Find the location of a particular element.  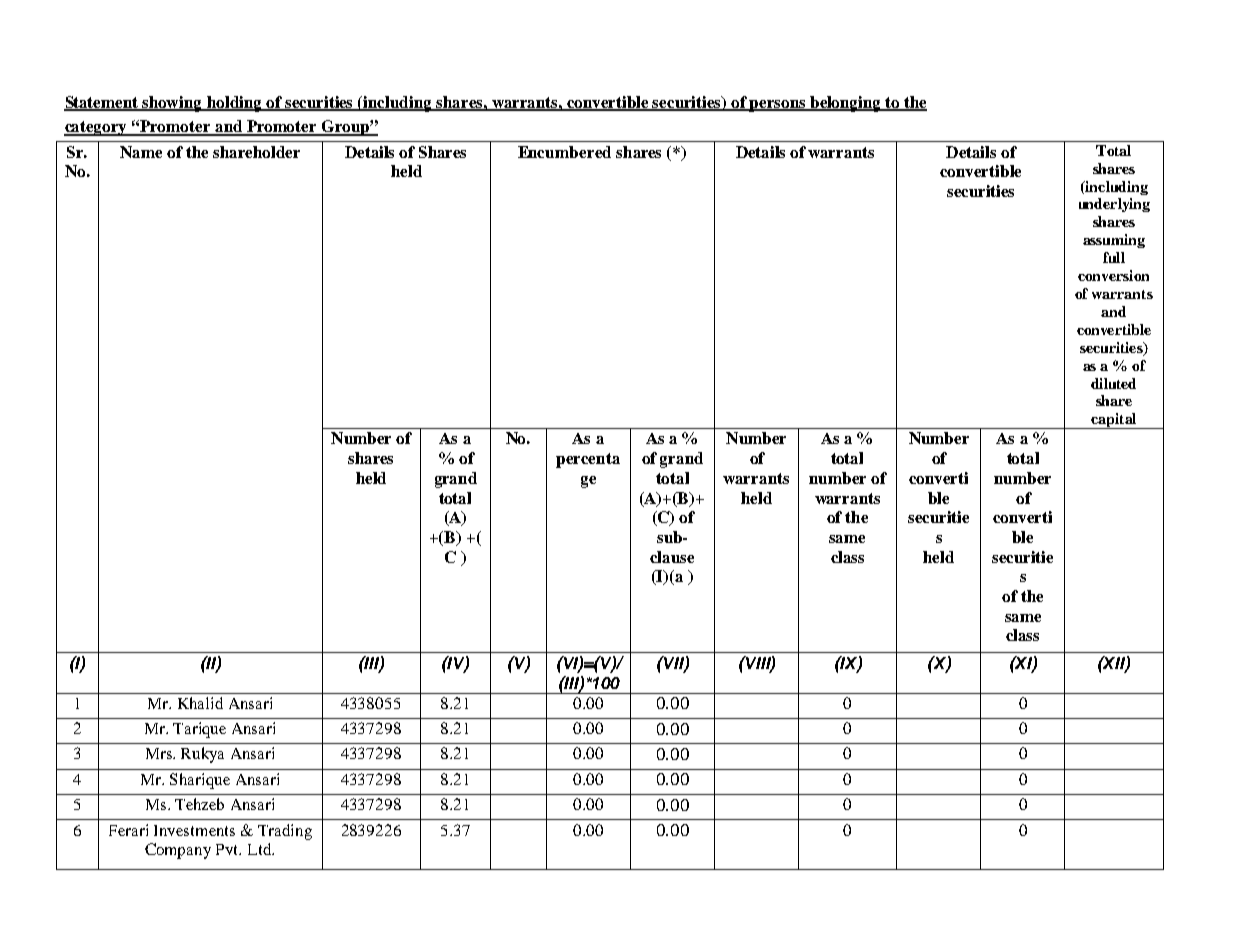

Pvt is located at coordinates (228, 849).
